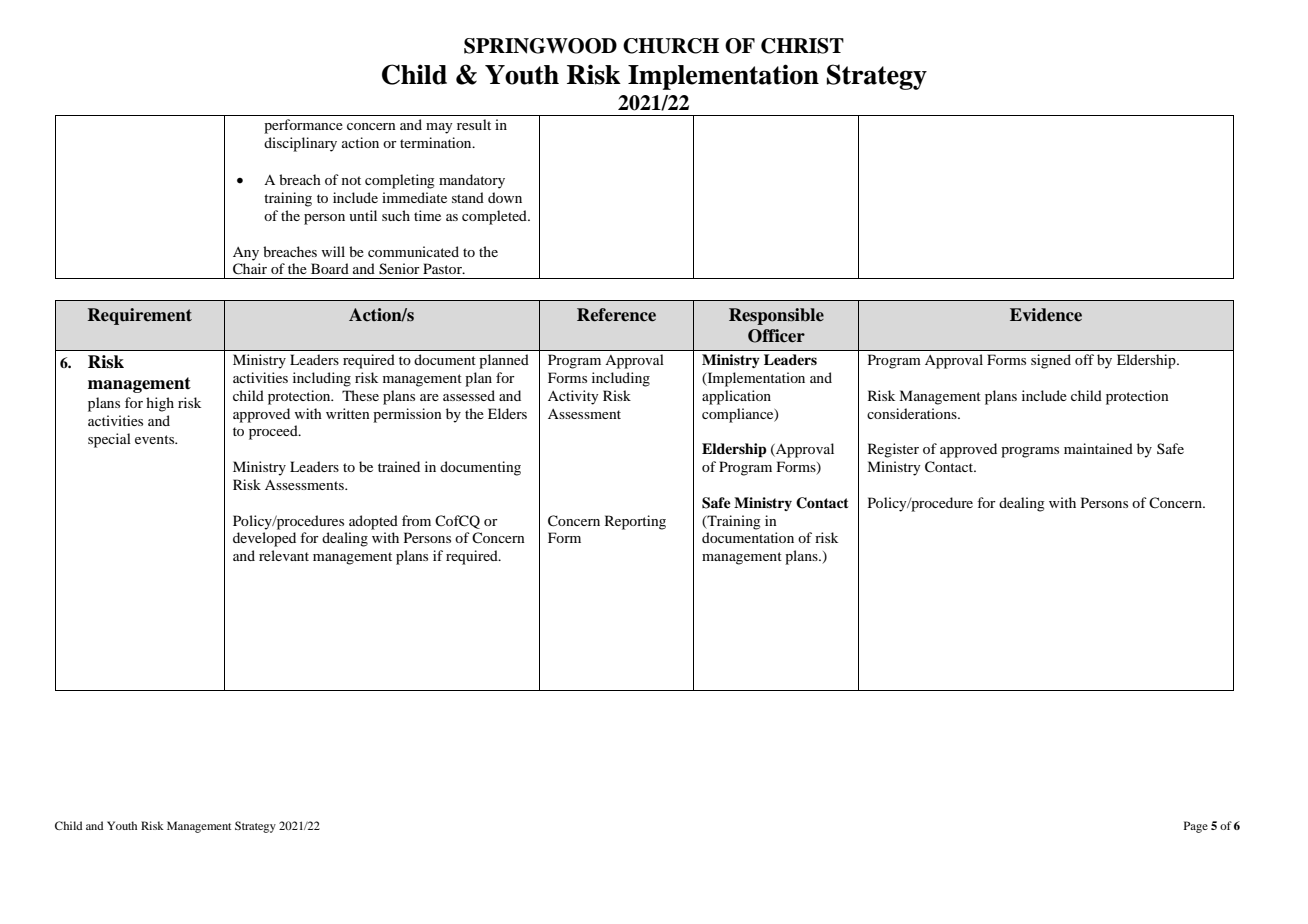 The width and height of the screenshot is (1308, 924). What do you see at coordinates (573, 397) in the screenshot?
I see `Activity` at bounding box center [573, 397].
